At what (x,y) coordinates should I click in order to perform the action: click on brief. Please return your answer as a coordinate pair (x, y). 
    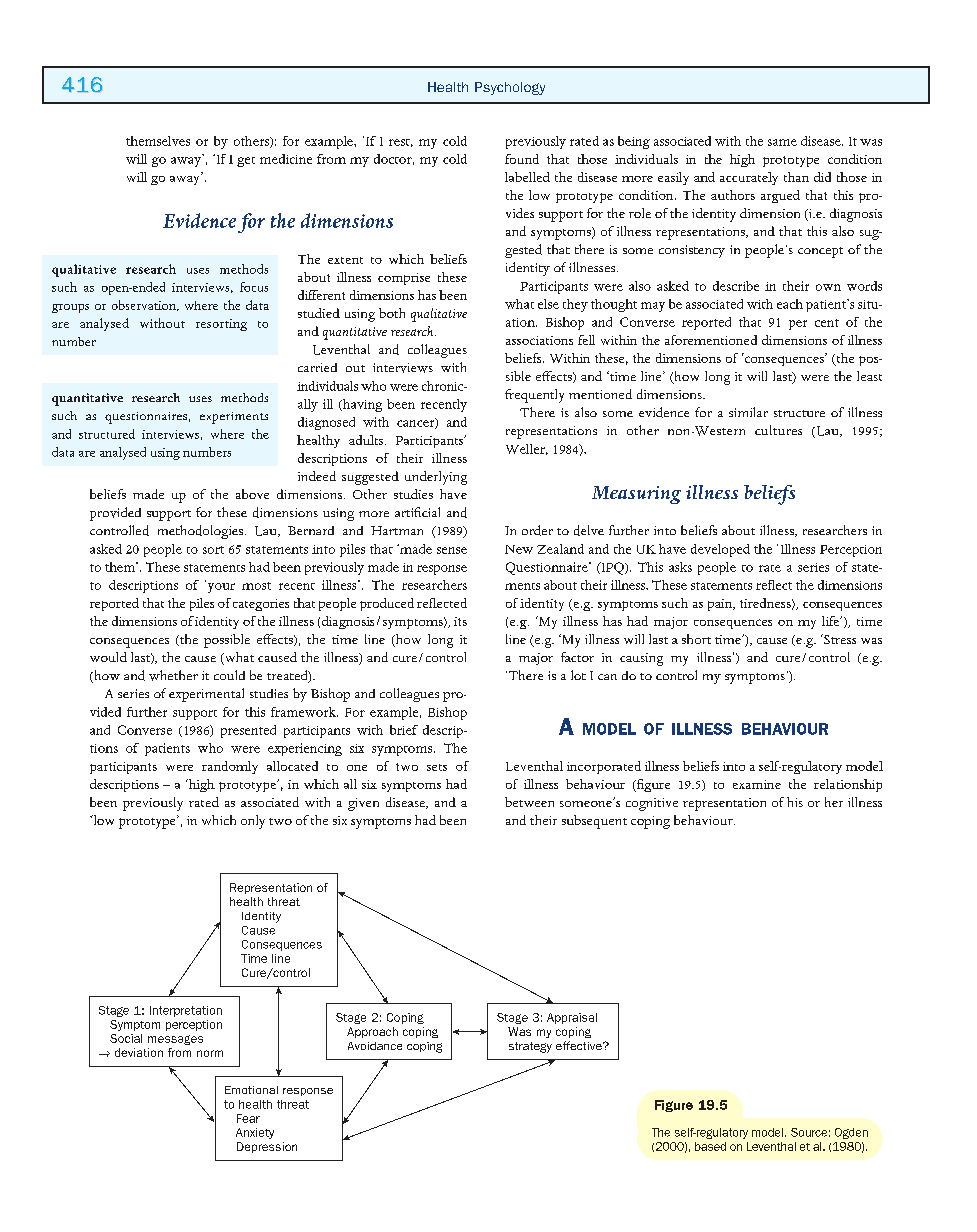
    Looking at the image, I should click on (404, 730).
